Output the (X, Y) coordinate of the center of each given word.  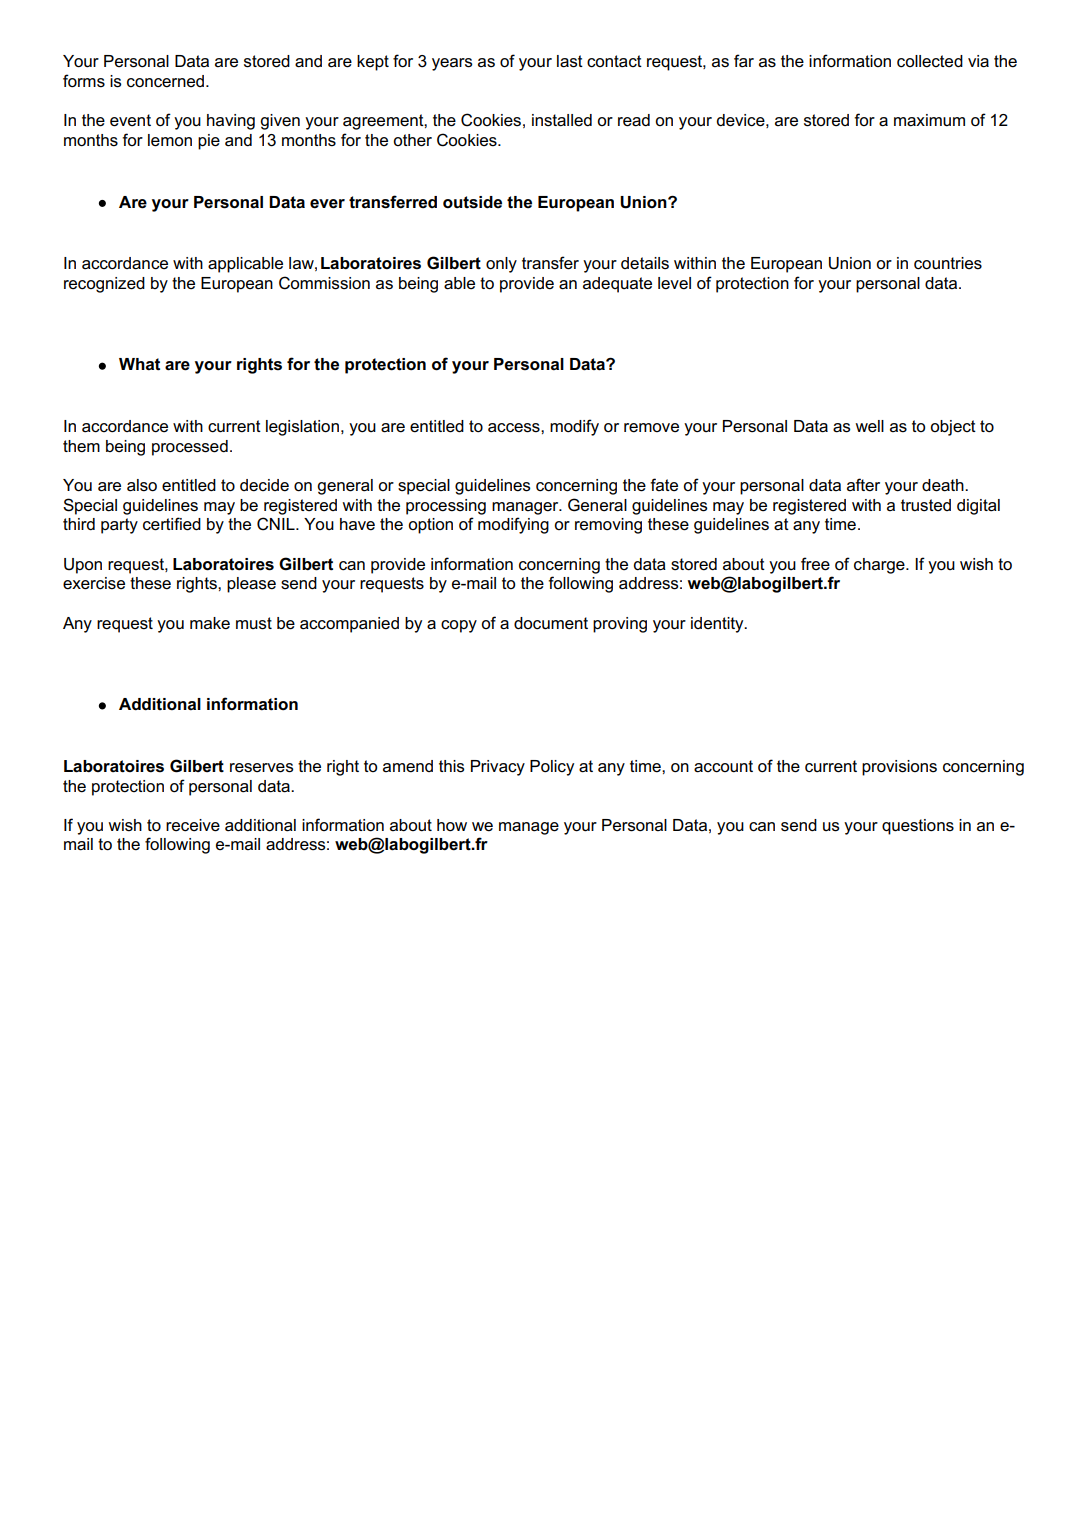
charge (880, 566)
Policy (552, 768)
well (869, 426)
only (501, 265)
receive (193, 825)
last (570, 61)
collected (930, 61)
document (551, 623)
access (515, 428)
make (210, 623)
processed (190, 448)
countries (948, 263)
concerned (167, 81)
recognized (104, 285)
